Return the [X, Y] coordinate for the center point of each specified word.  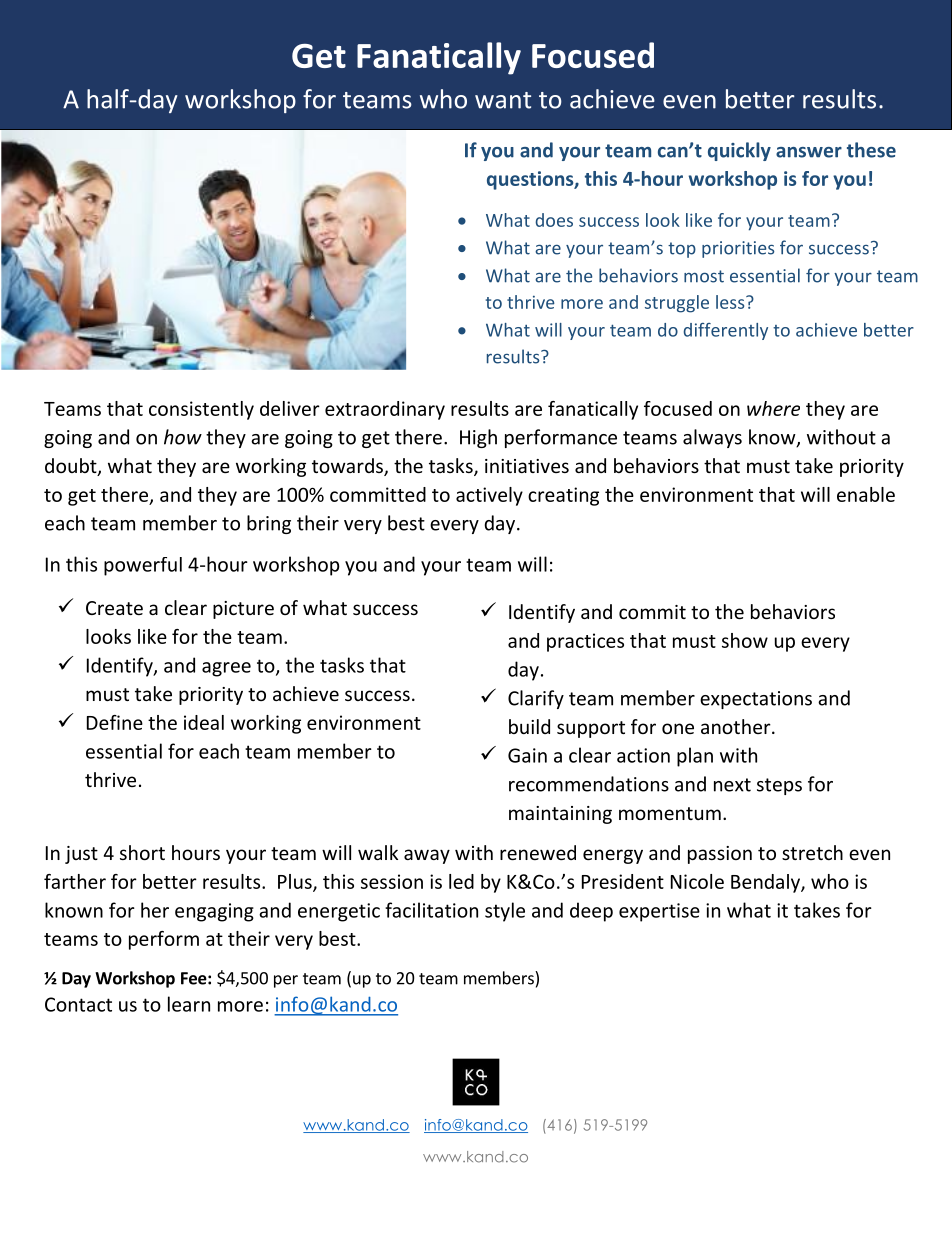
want [503, 100]
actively [489, 496]
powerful [143, 566]
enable [866, 494]
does [554, 220]
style [505, 912]
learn [189, 1004]
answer [809, 152]
